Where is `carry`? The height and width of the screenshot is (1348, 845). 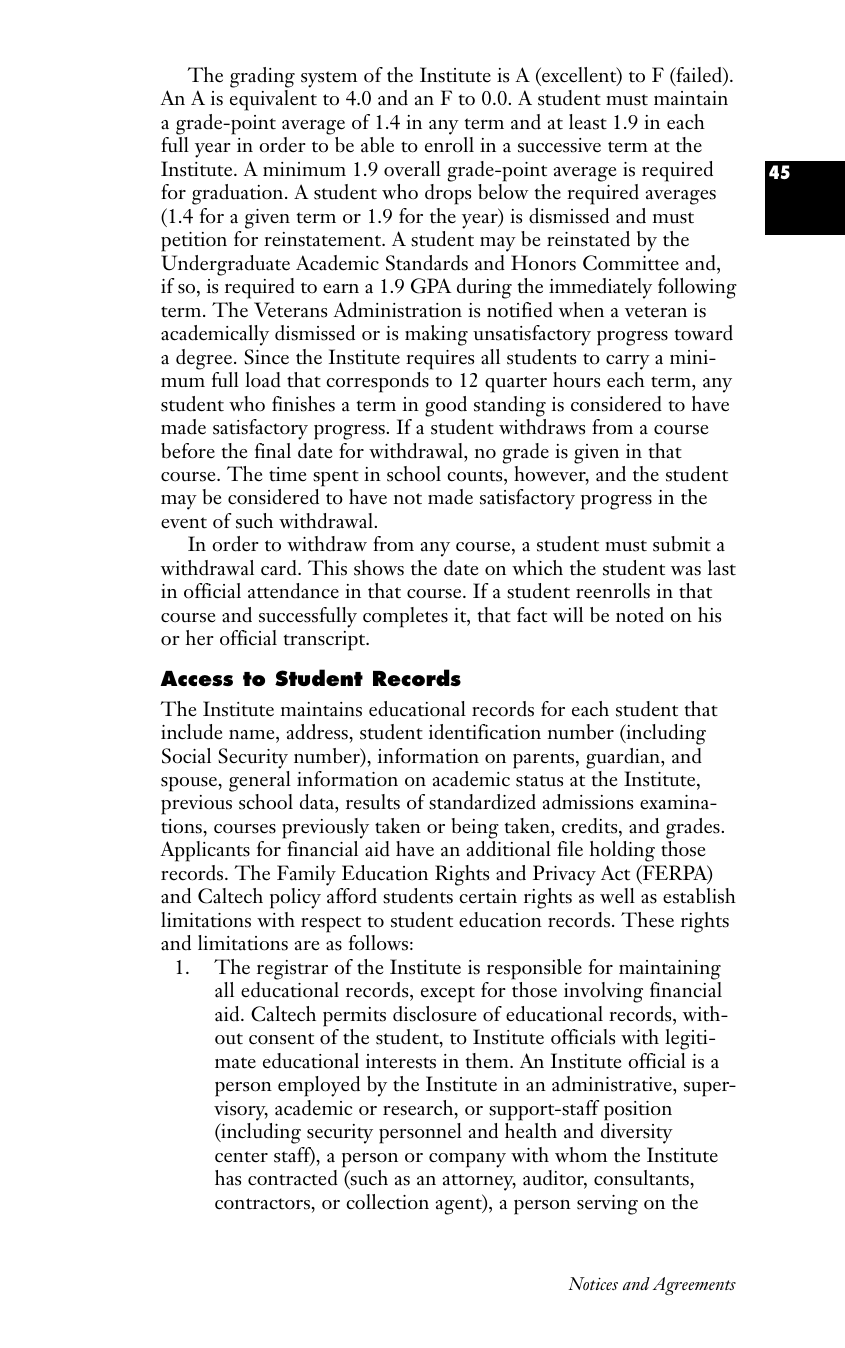 carry is located at coordinates (628, 362).
